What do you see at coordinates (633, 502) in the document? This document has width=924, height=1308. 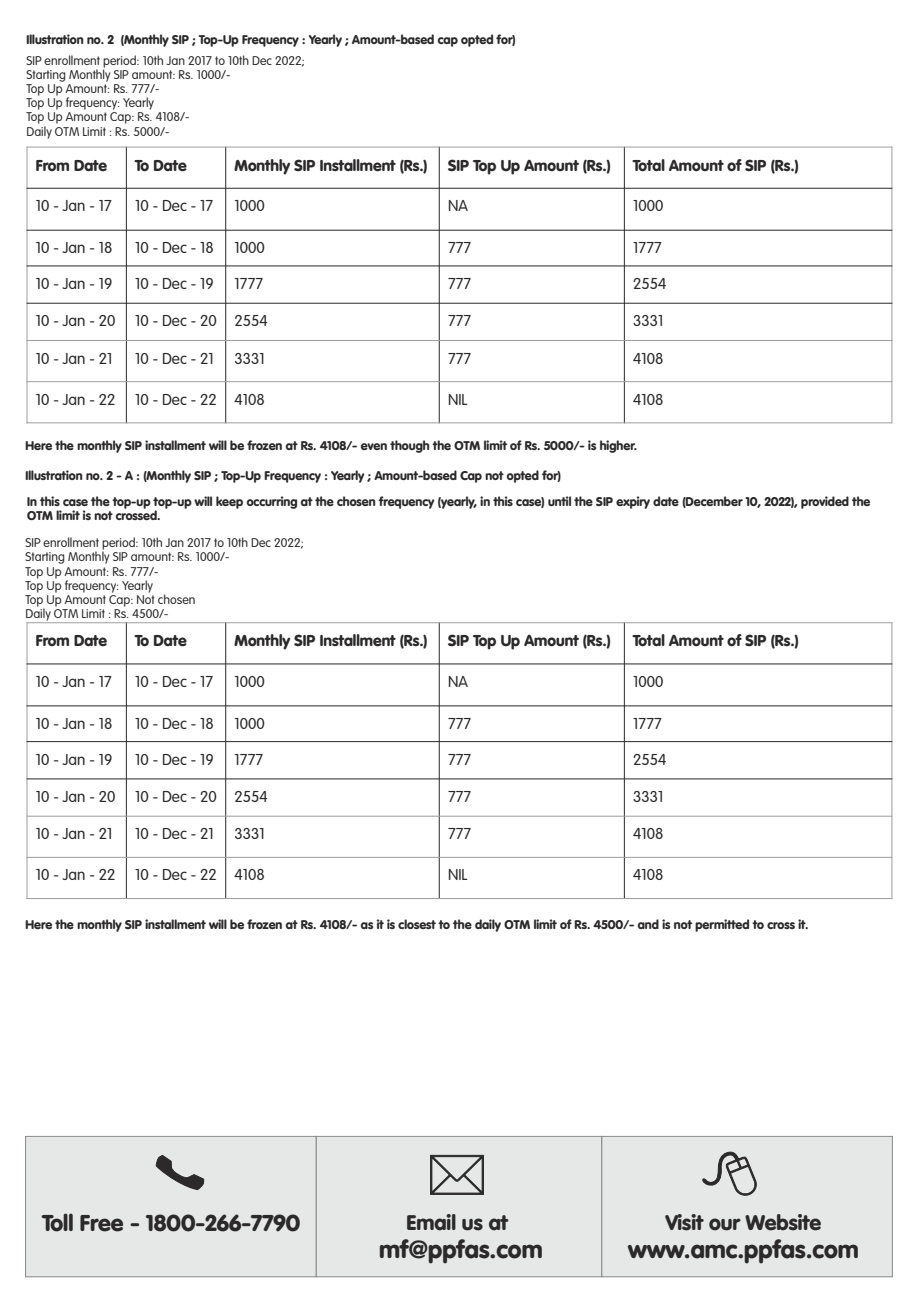 I see `expiry` at bounding box center [633, 502].
